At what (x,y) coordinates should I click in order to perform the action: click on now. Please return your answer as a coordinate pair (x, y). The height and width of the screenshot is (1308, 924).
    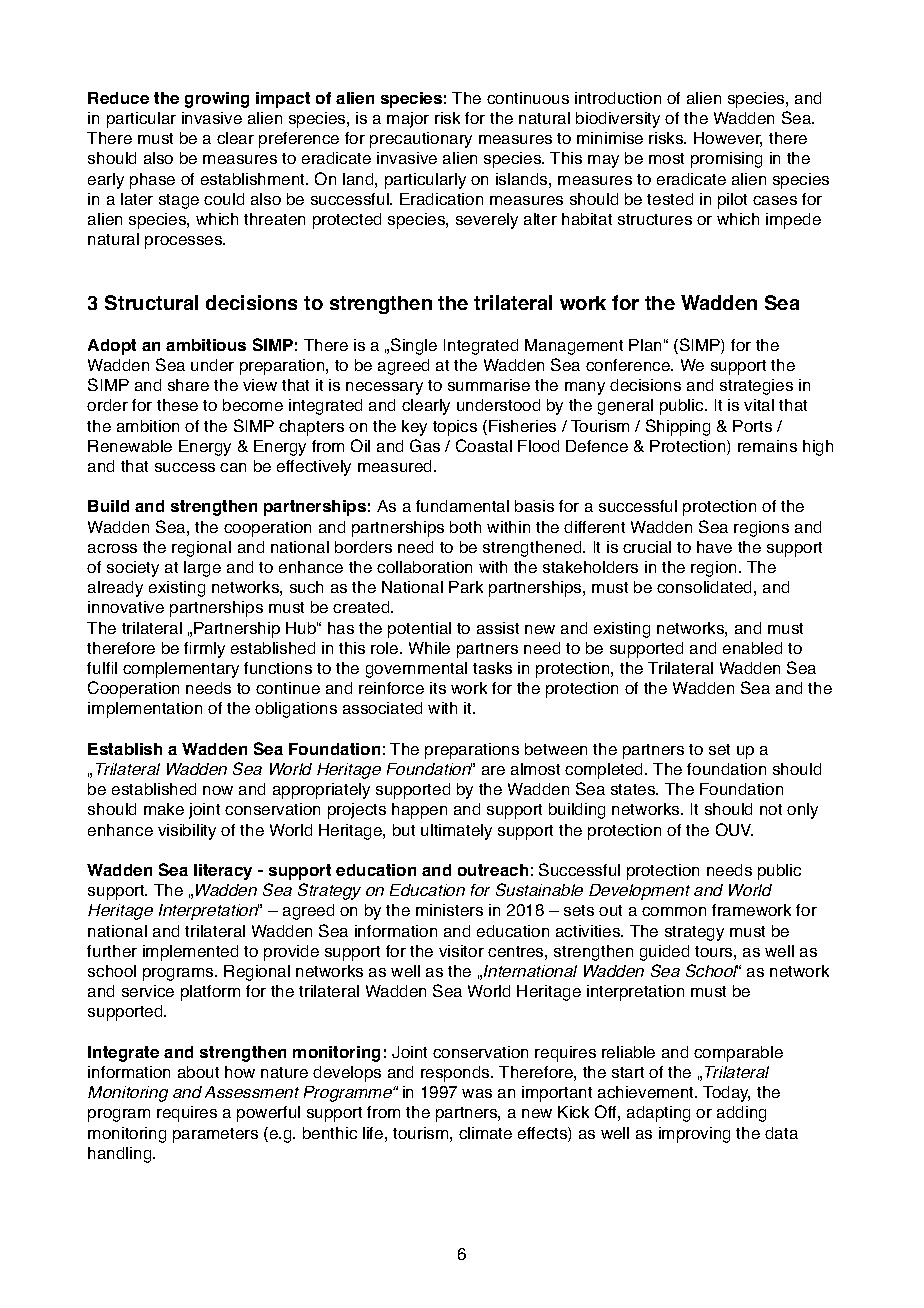
    Looking at the image, I should click on (218, 790).
